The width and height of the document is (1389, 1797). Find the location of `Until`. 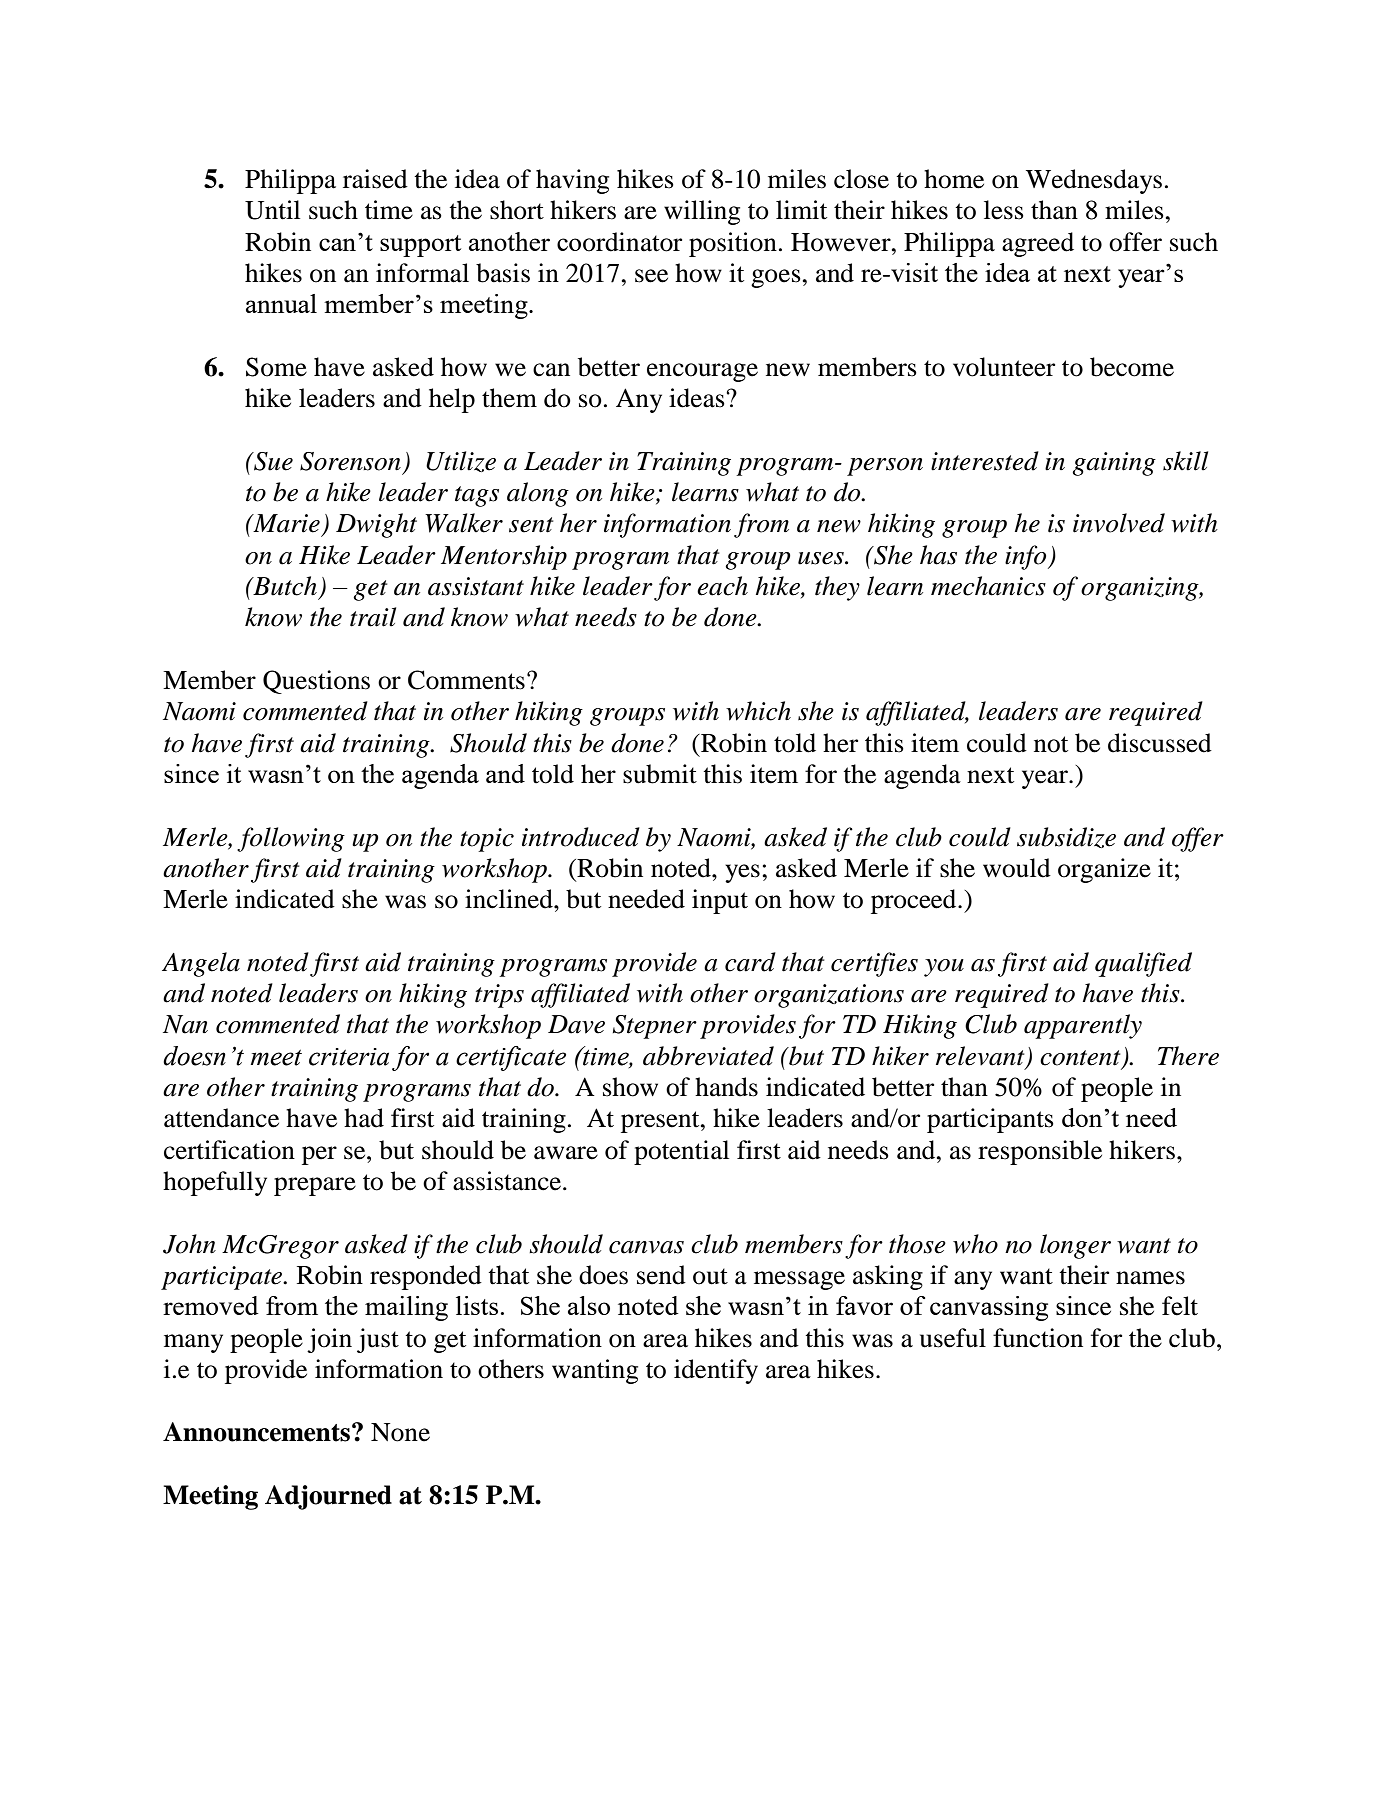

Until is located at coordinates (272, 210).
